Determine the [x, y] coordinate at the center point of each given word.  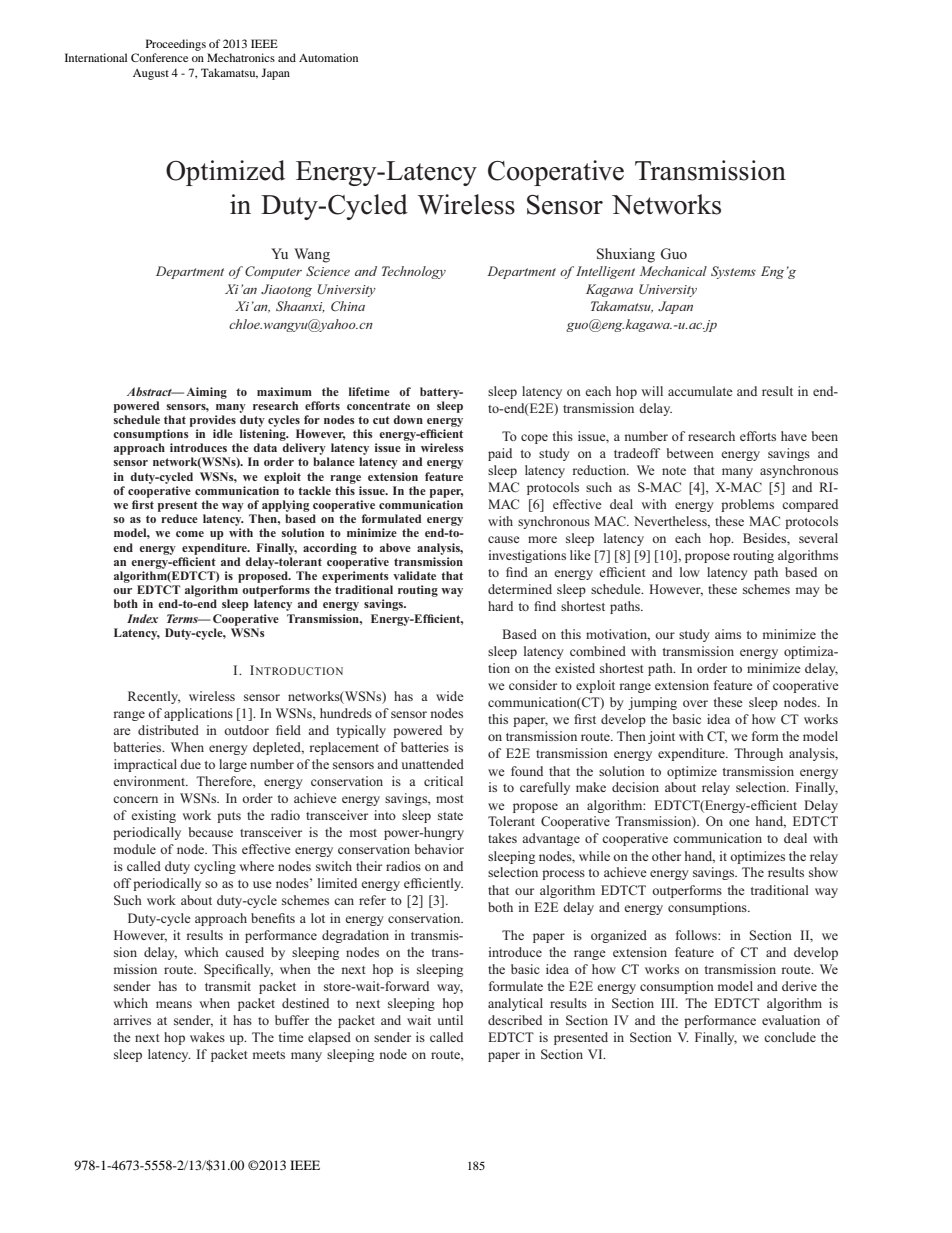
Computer [273, 272]
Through [758, 754]
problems [747, 505]
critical [443, 781]
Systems [733, 272]
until [450, 1020]
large [233, 765]
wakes [207, 1037]
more [542, 539]
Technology [414, 272]
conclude [790, 1037]
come [190, 534]
